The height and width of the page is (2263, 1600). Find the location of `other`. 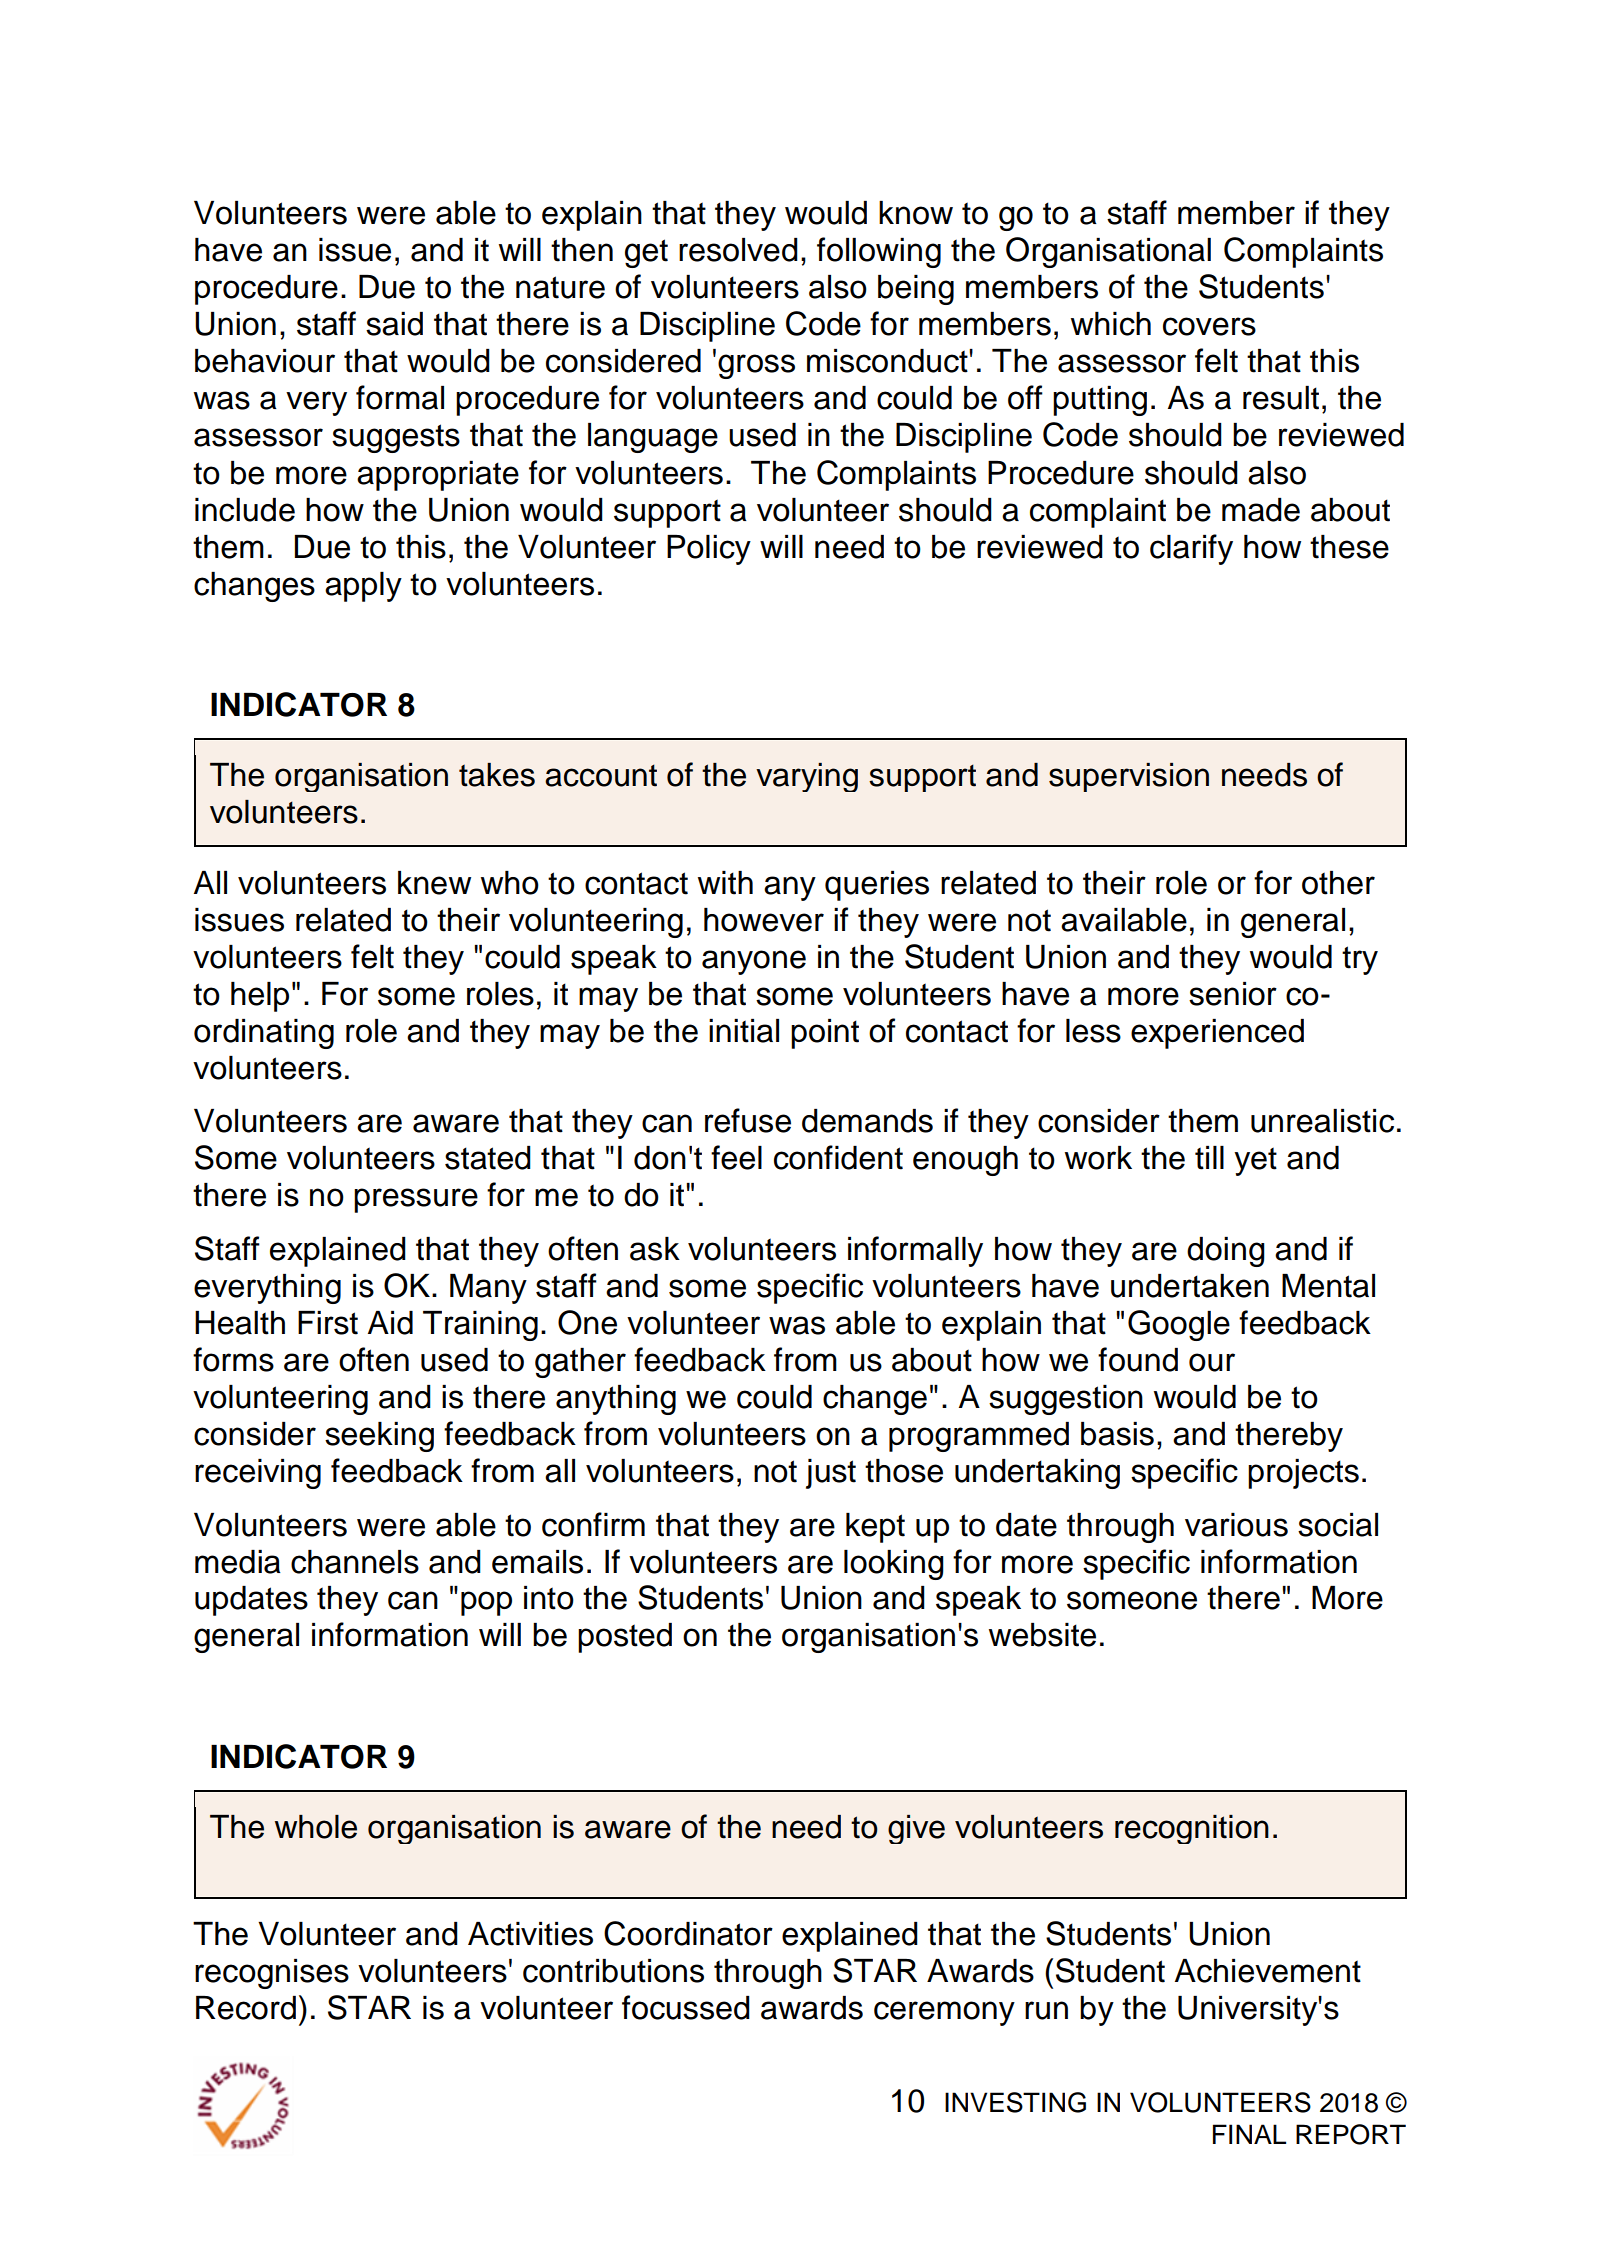

other is located at coordinates (1338, 883).
